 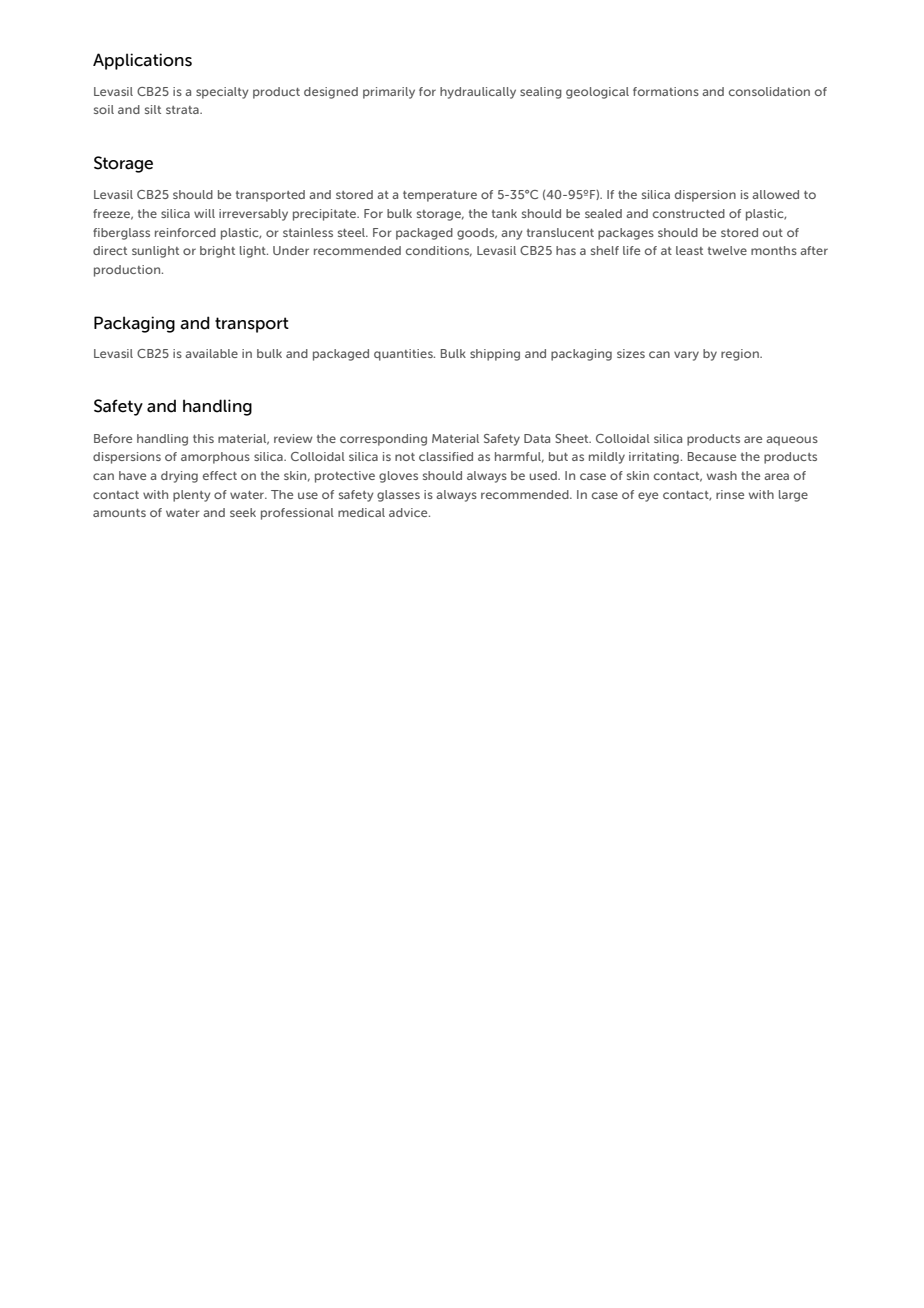 I want to click on twelve, so click(x=727, y=250).
